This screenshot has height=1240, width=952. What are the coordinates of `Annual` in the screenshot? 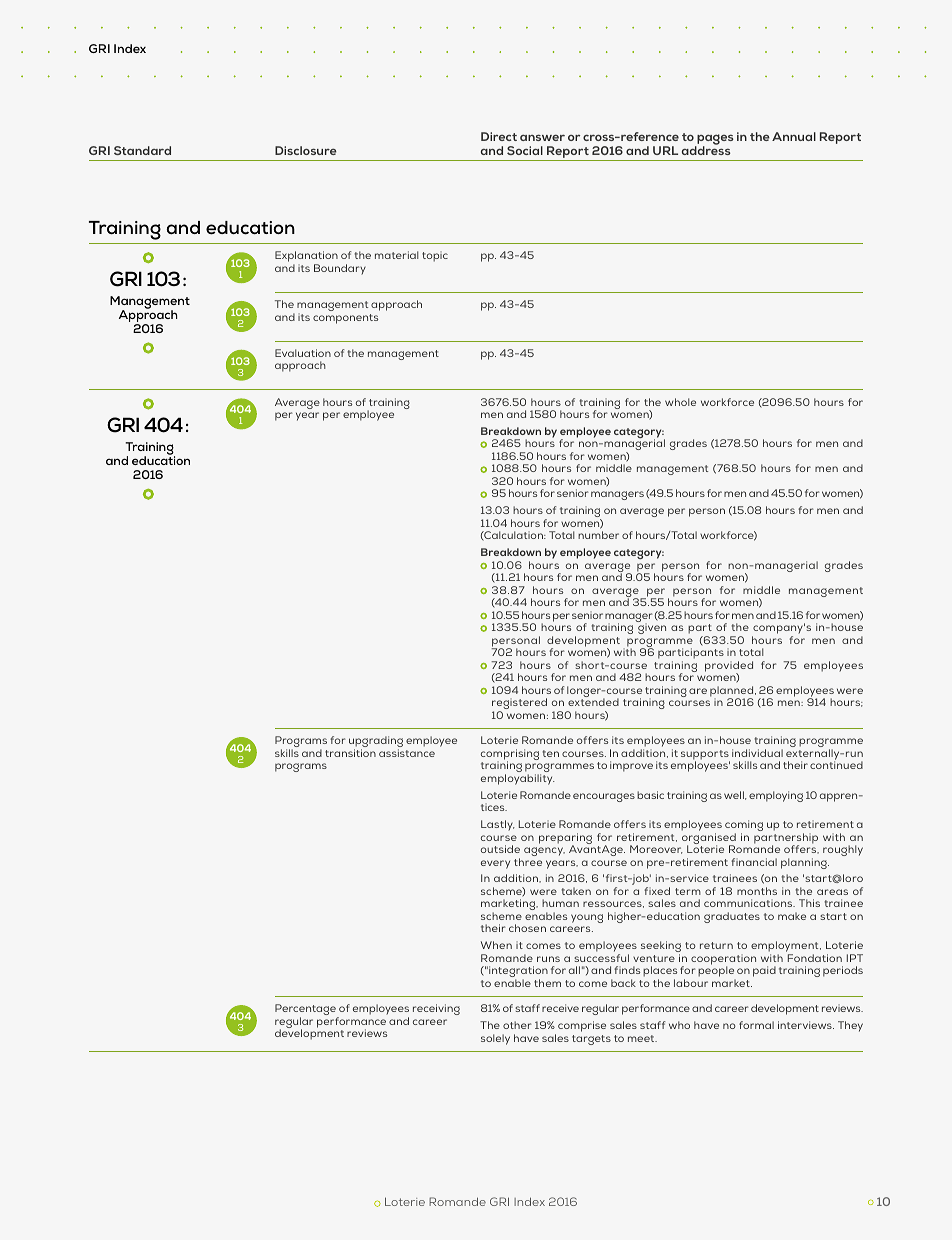 It's located at (794, 136).
